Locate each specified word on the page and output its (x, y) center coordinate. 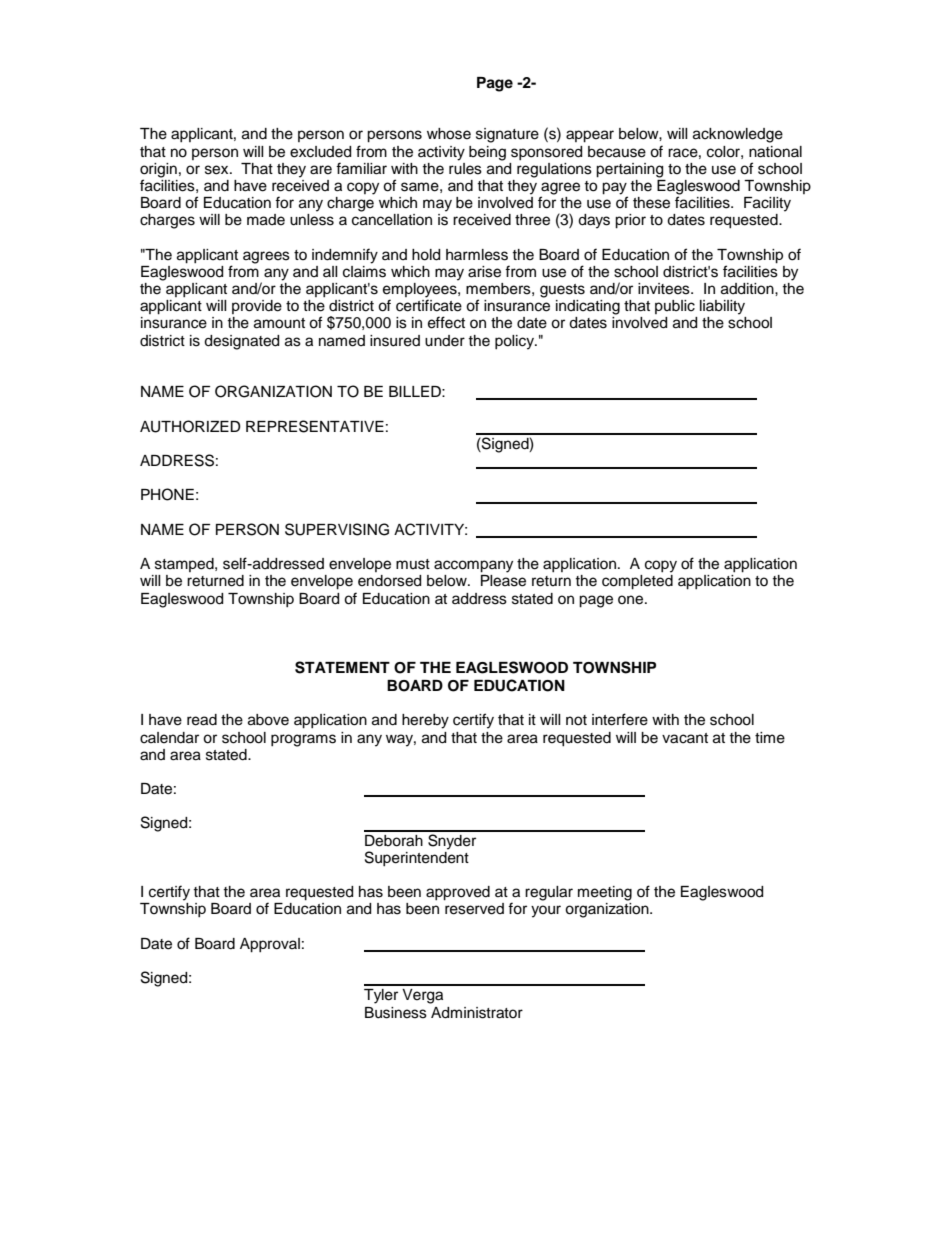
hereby (425, 721)
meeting (605, 893)
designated (241, 342)
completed (637, 582)
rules (465, 167)
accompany (473, 566)
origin (158, 171)
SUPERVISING (337, 529)
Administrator (477, 1013)
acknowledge (738, 135)
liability (722, 307)
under (445, 341)
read (202, 720)
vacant (685, 738)
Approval (270, 945)
